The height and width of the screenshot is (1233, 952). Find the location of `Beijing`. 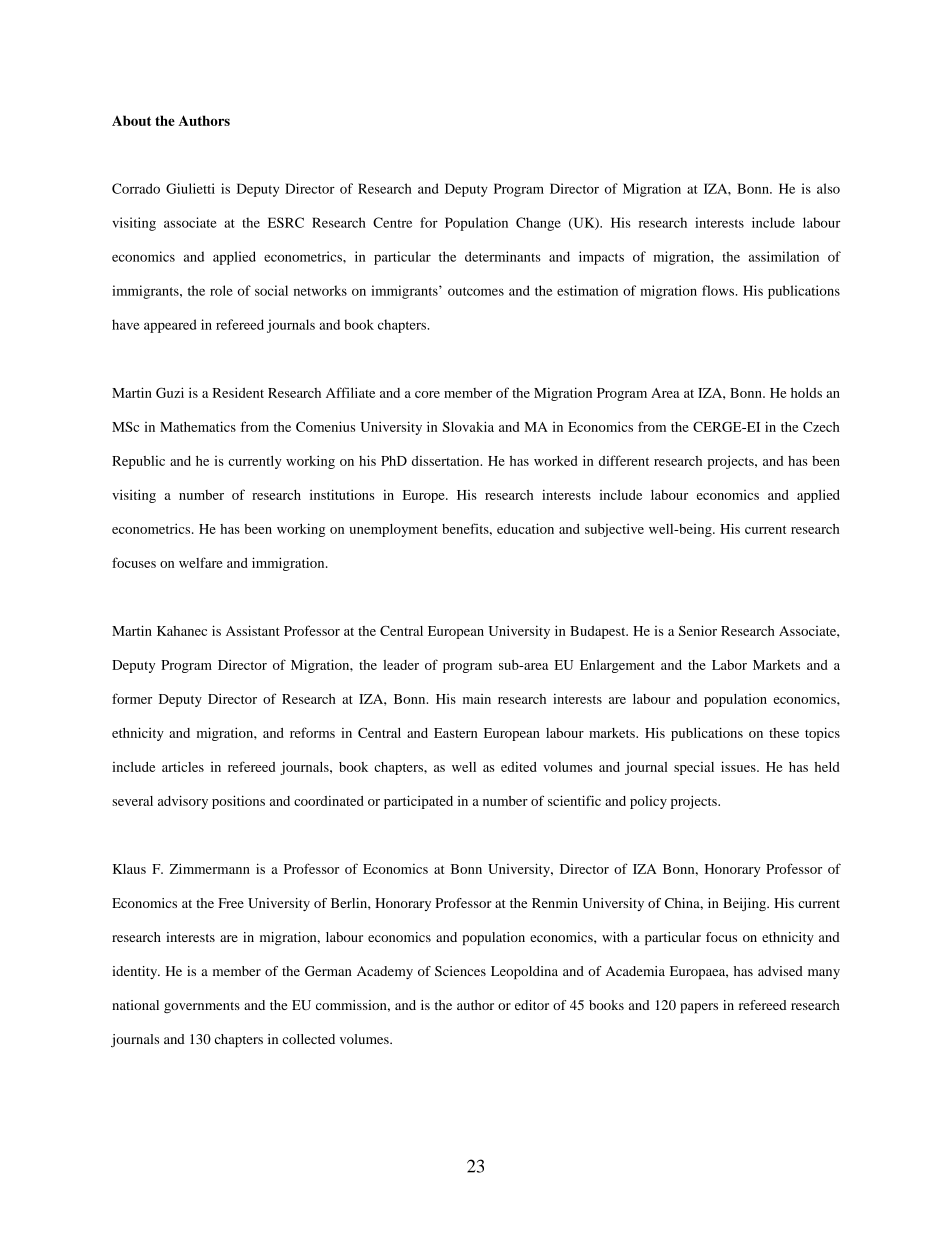

Beijing is located at coordinates (745, 904).
